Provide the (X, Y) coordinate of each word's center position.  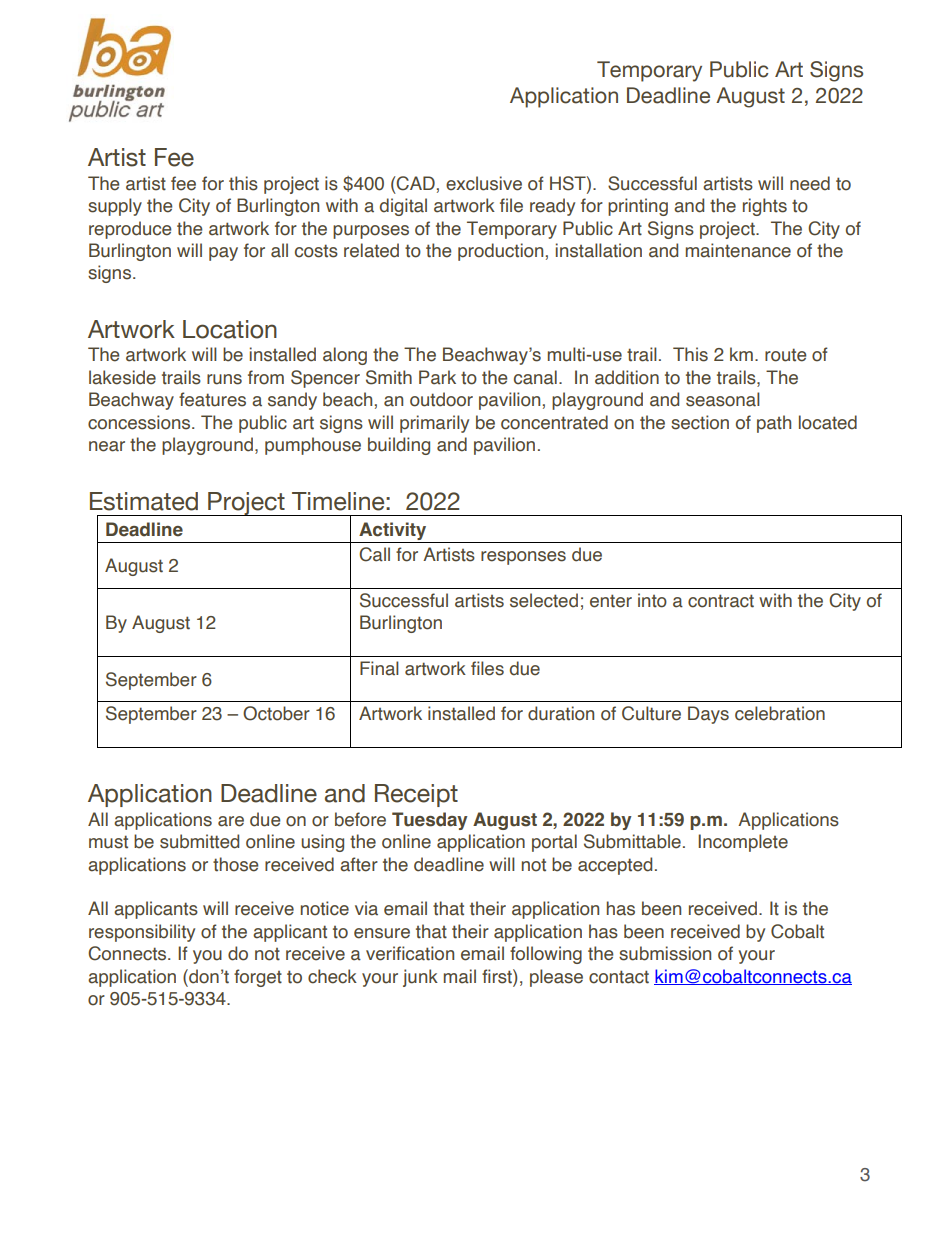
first (498, 976)
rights (765, 207)
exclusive (484, 183)
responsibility (142, 933)
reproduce (130, 230)
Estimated (144, 501)
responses (523, 558)
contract (721, 601)
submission (665, 953)
